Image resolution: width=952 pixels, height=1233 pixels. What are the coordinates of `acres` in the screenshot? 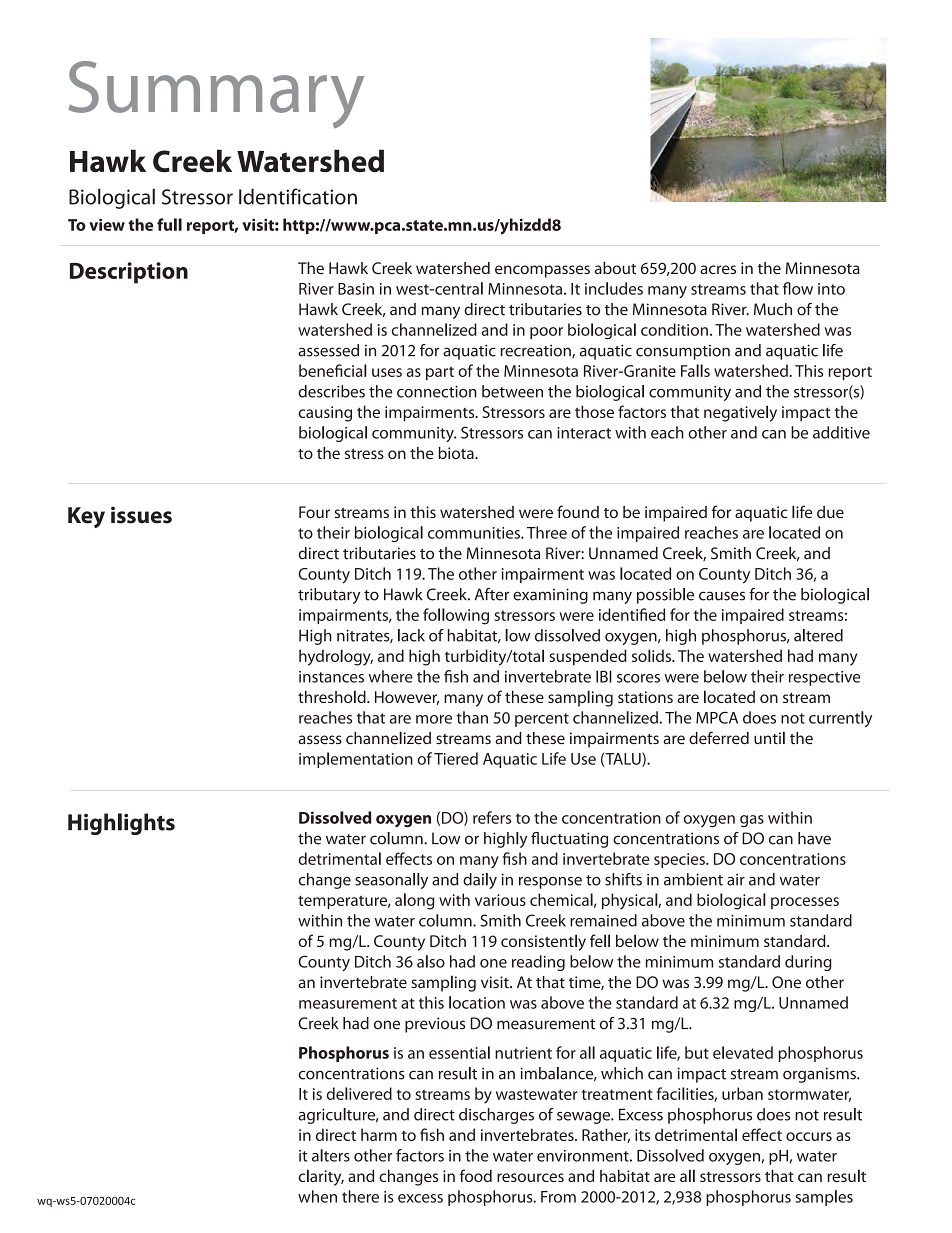 It's located at (718, 269).
